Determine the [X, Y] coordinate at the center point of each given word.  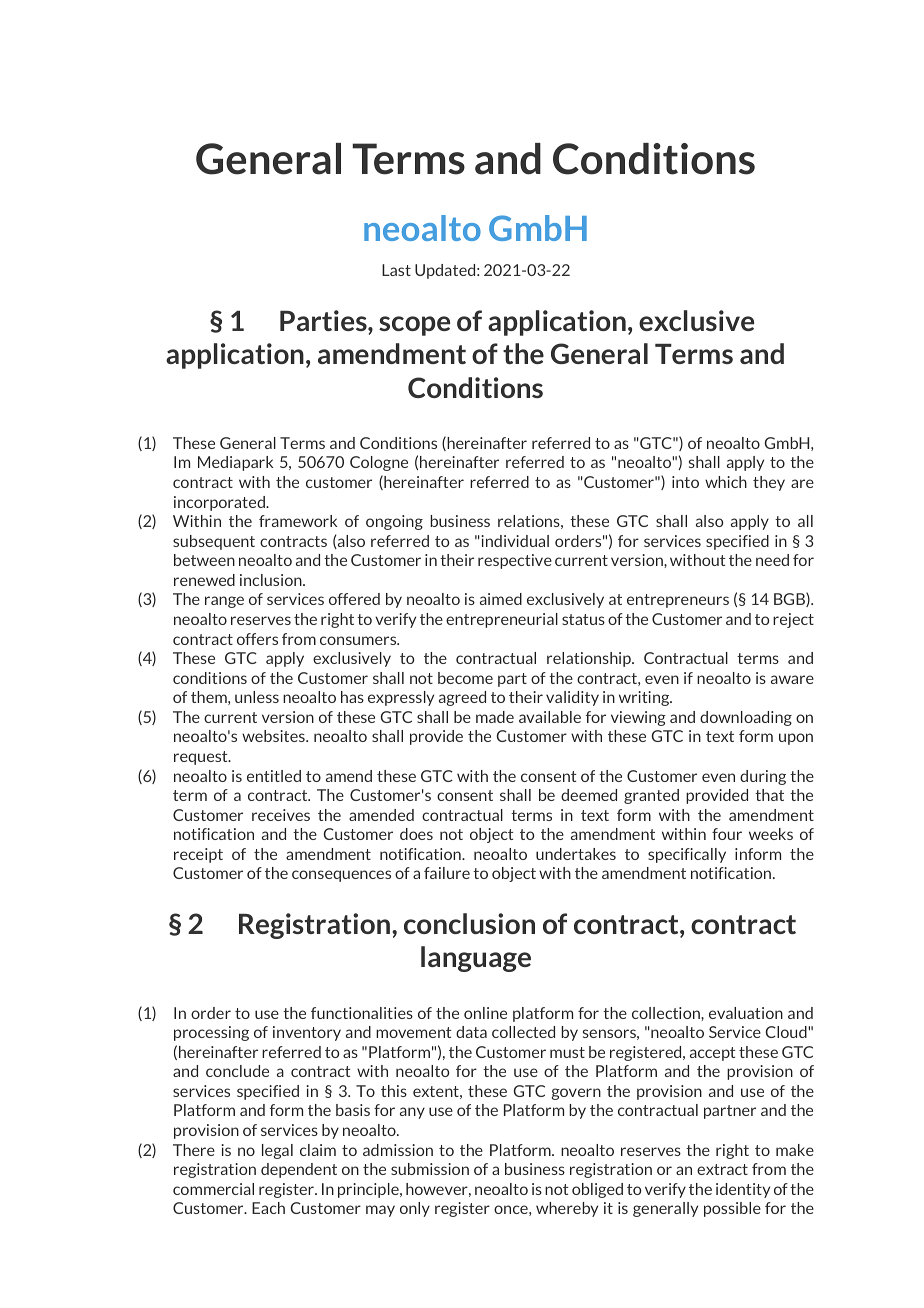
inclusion [272, 580]
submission [430, 1169]
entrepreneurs [678, 601]
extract [722, 1169]
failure [447, 873]
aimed [501, 599]
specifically [687, 855]
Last [396, 270]
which [726, 482]
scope [414, 326]
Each [268, 1208]
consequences [341, 876]
